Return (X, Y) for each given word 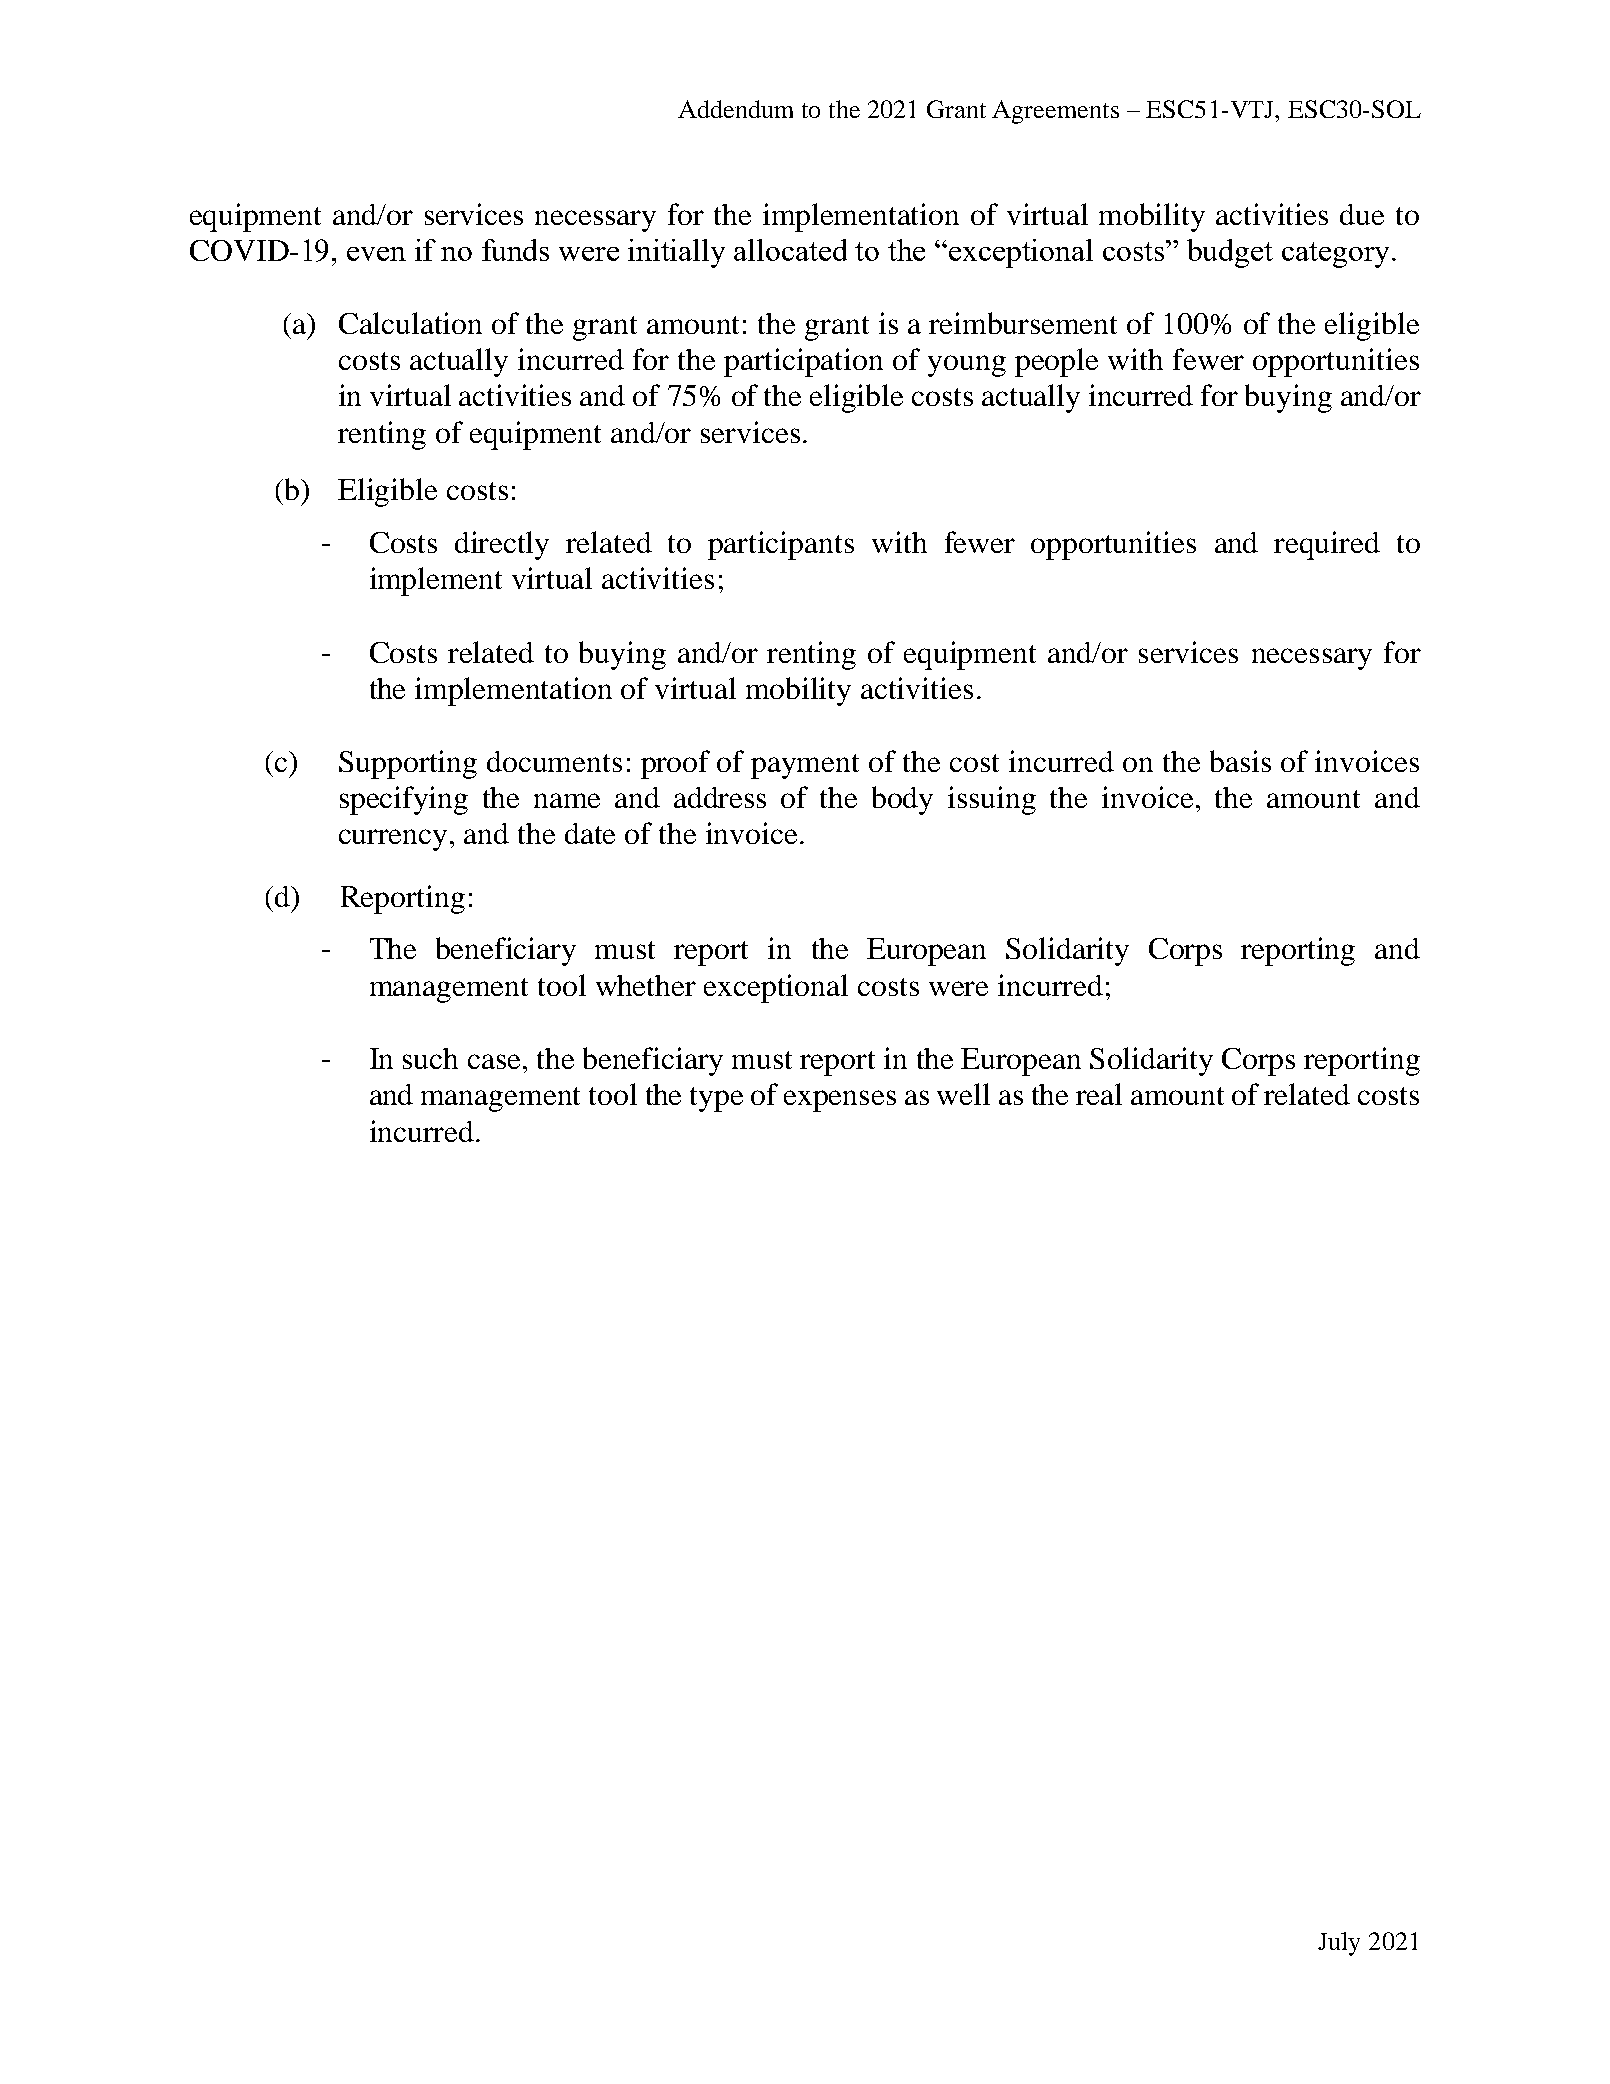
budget (1230, 253)
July (1339, 1944)
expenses (840, 1101)
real (1099, 1094)
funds (515, 250)
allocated (790, 250)
